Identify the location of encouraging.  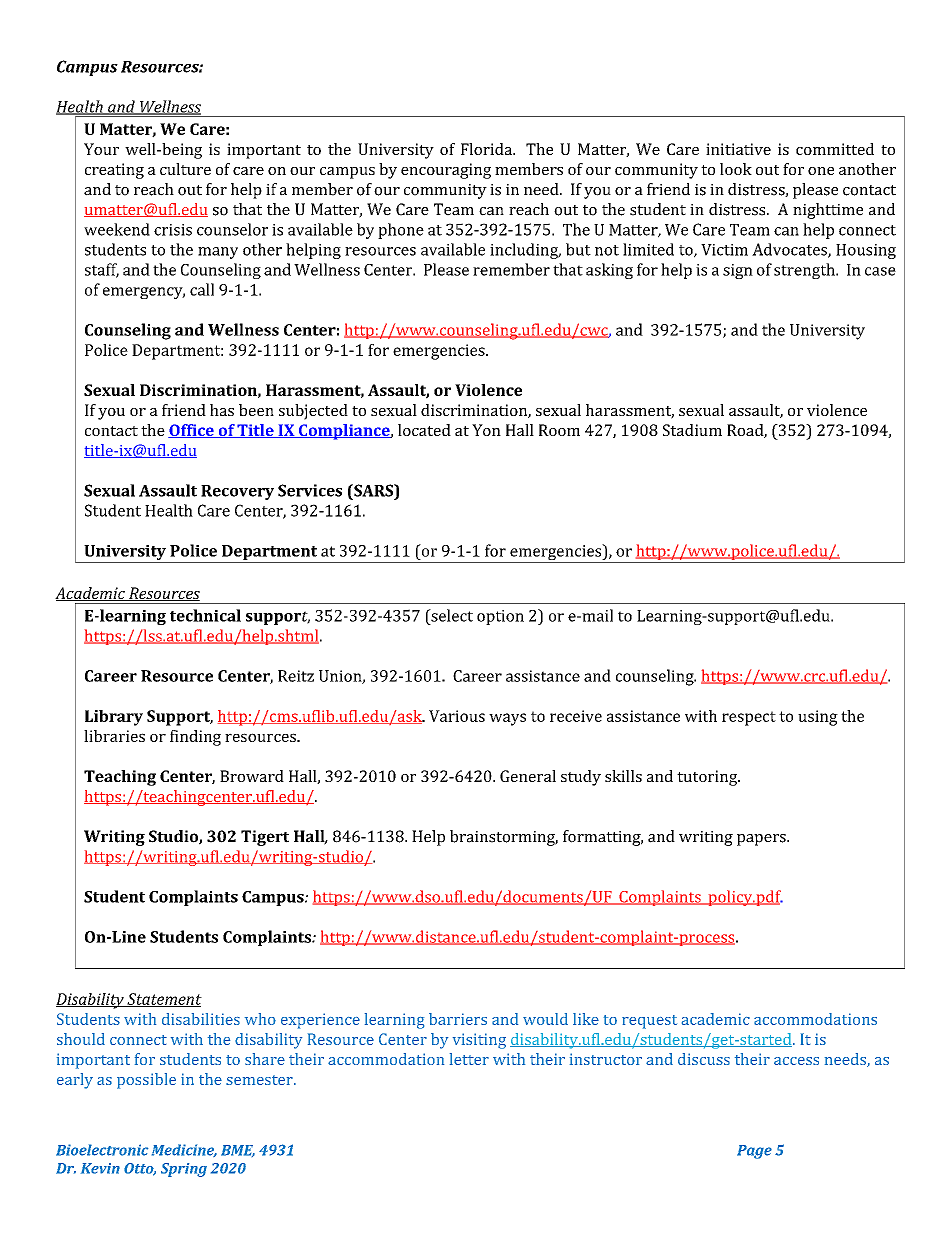
(446, 171).
